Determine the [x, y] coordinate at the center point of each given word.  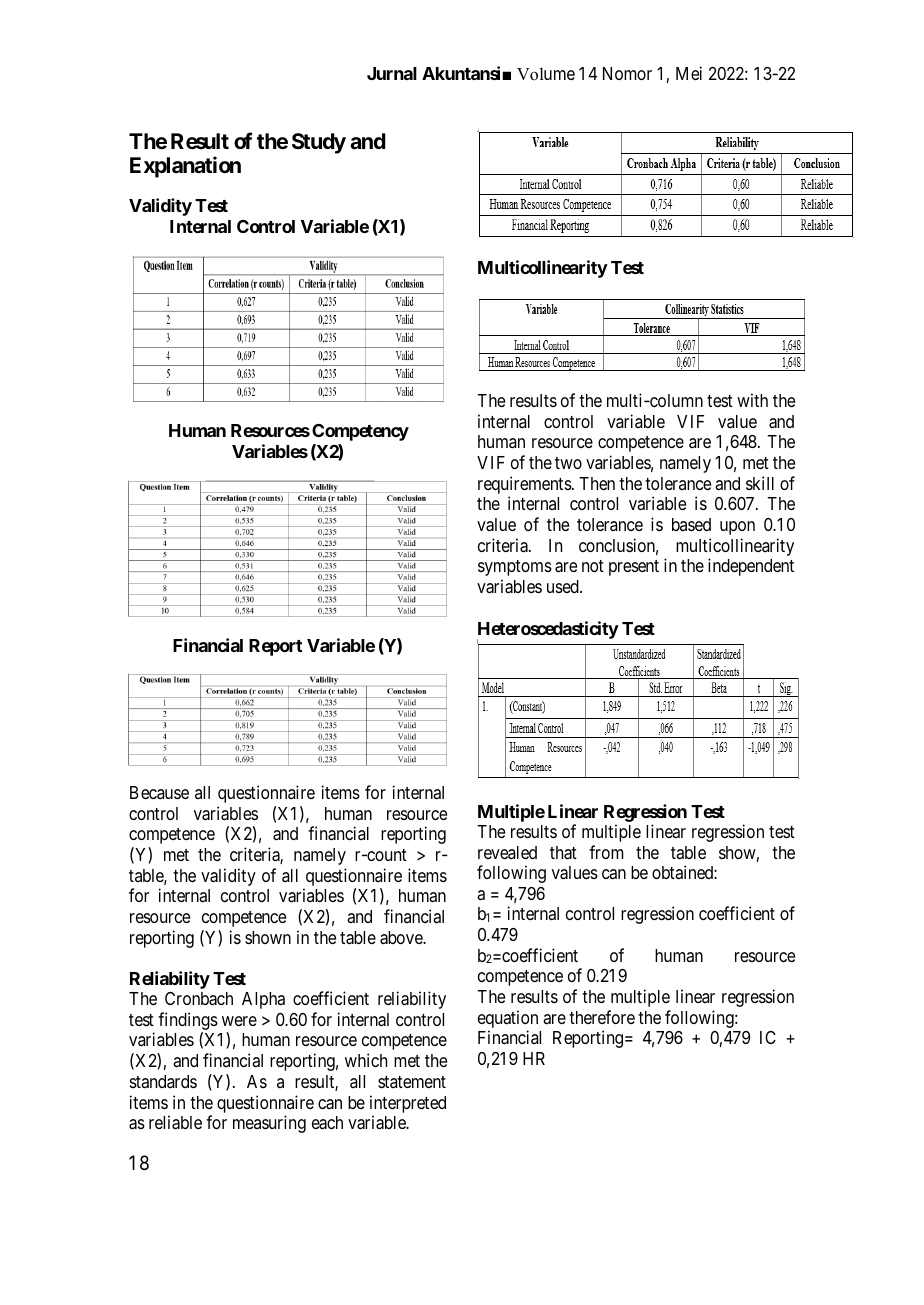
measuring [269, 1124]
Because [159, 792]
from [606, 852]
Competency [360, 432]
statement [412, 1082]
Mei [689, 73]
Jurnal [392, 73]
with [752, 400]
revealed [507, 852]
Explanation [185, 167]
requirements [525, 486]
